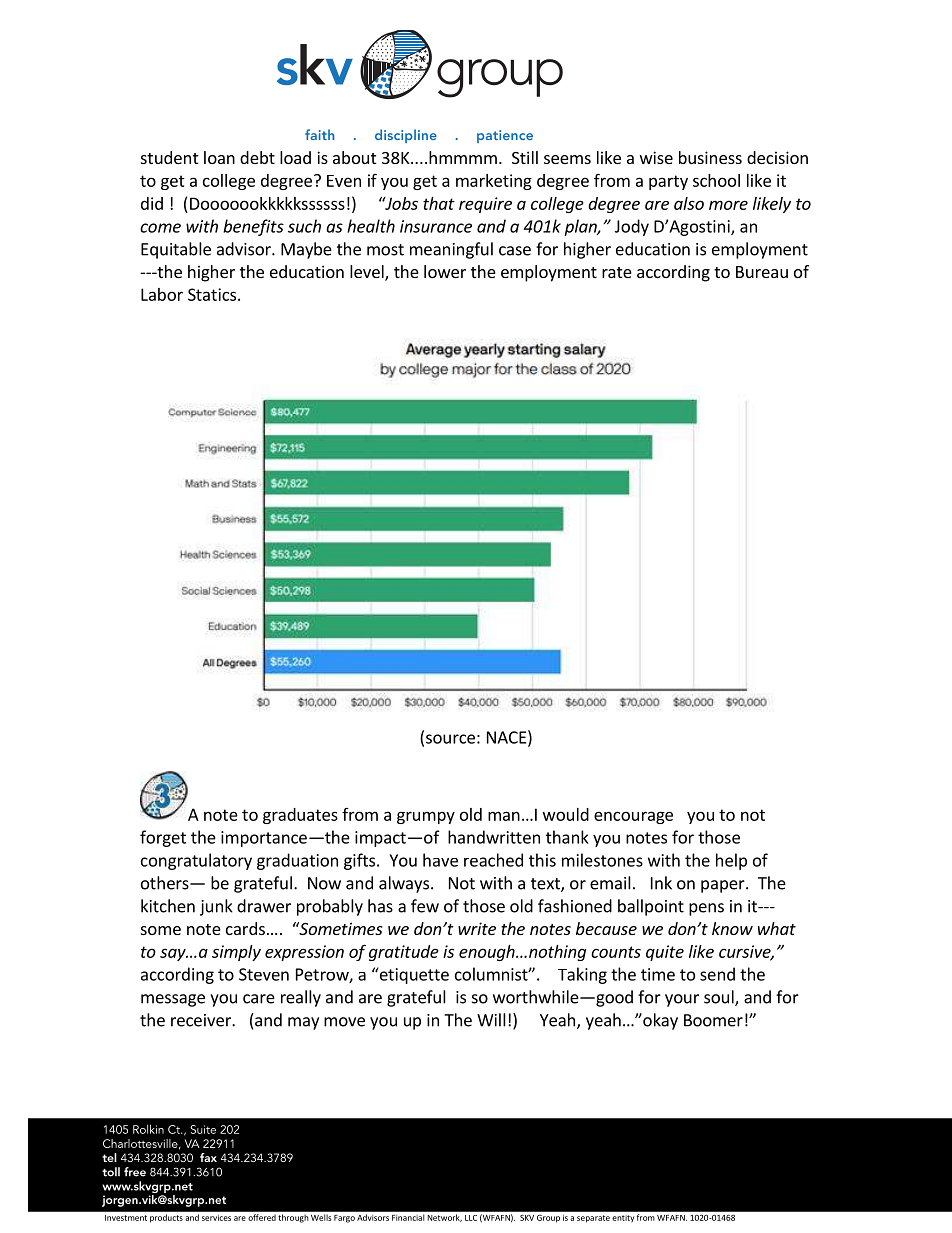 Image resolution: width=952 pixels, height=1233 pixels. What do you see at coordinates (445, 271) in the document?
I see `lower` at bounding box center [445, 271].
